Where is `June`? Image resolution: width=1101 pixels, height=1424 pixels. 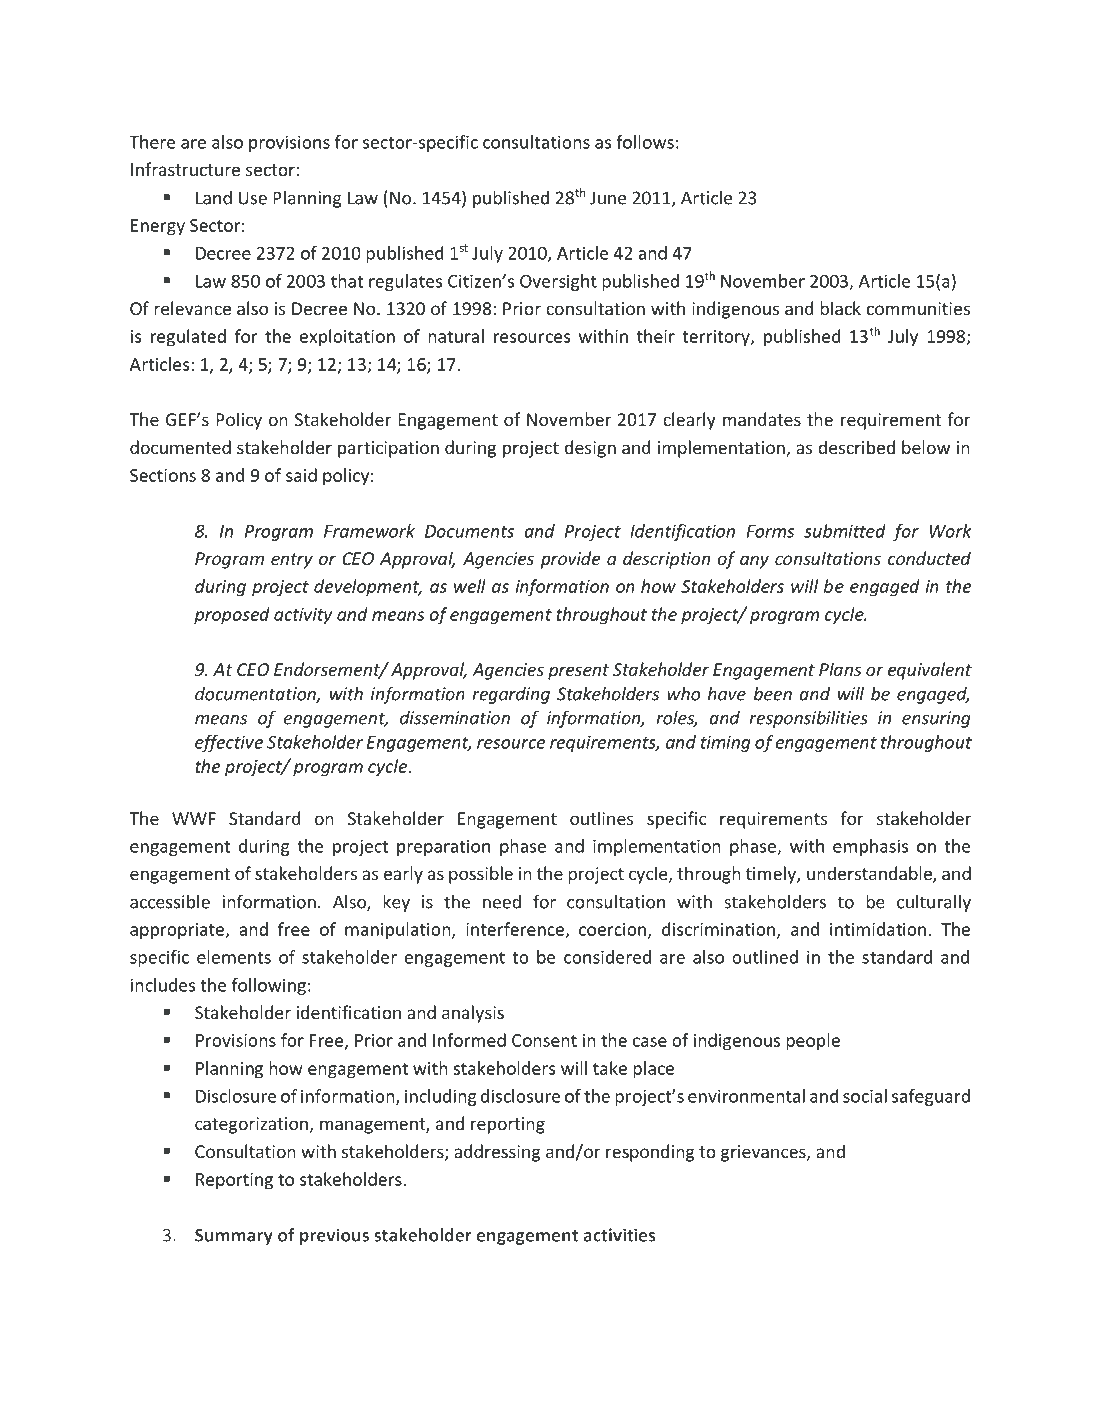
June is located at coordinates (608, 198).
